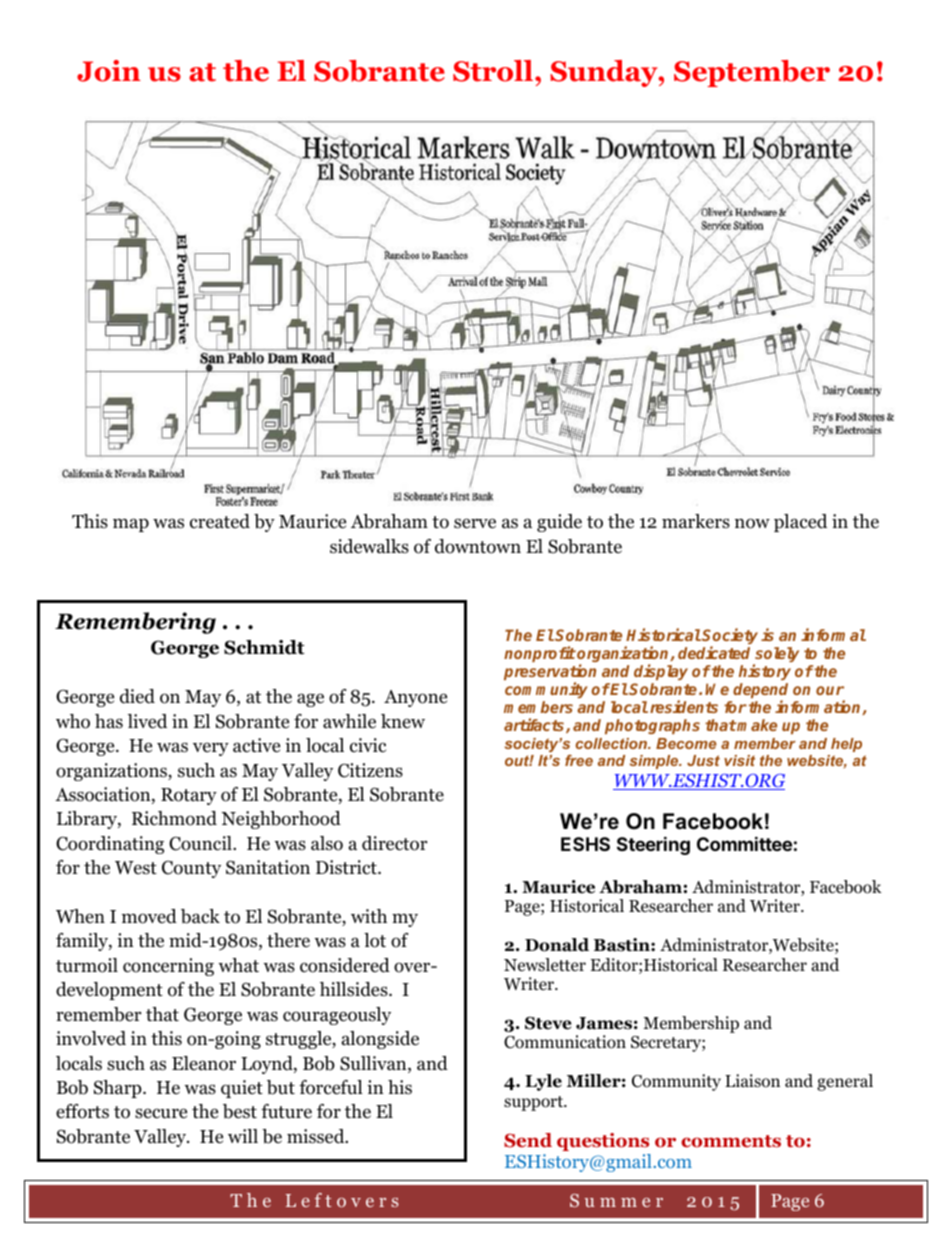  I want to click on Stroll, so click(493, 71).
